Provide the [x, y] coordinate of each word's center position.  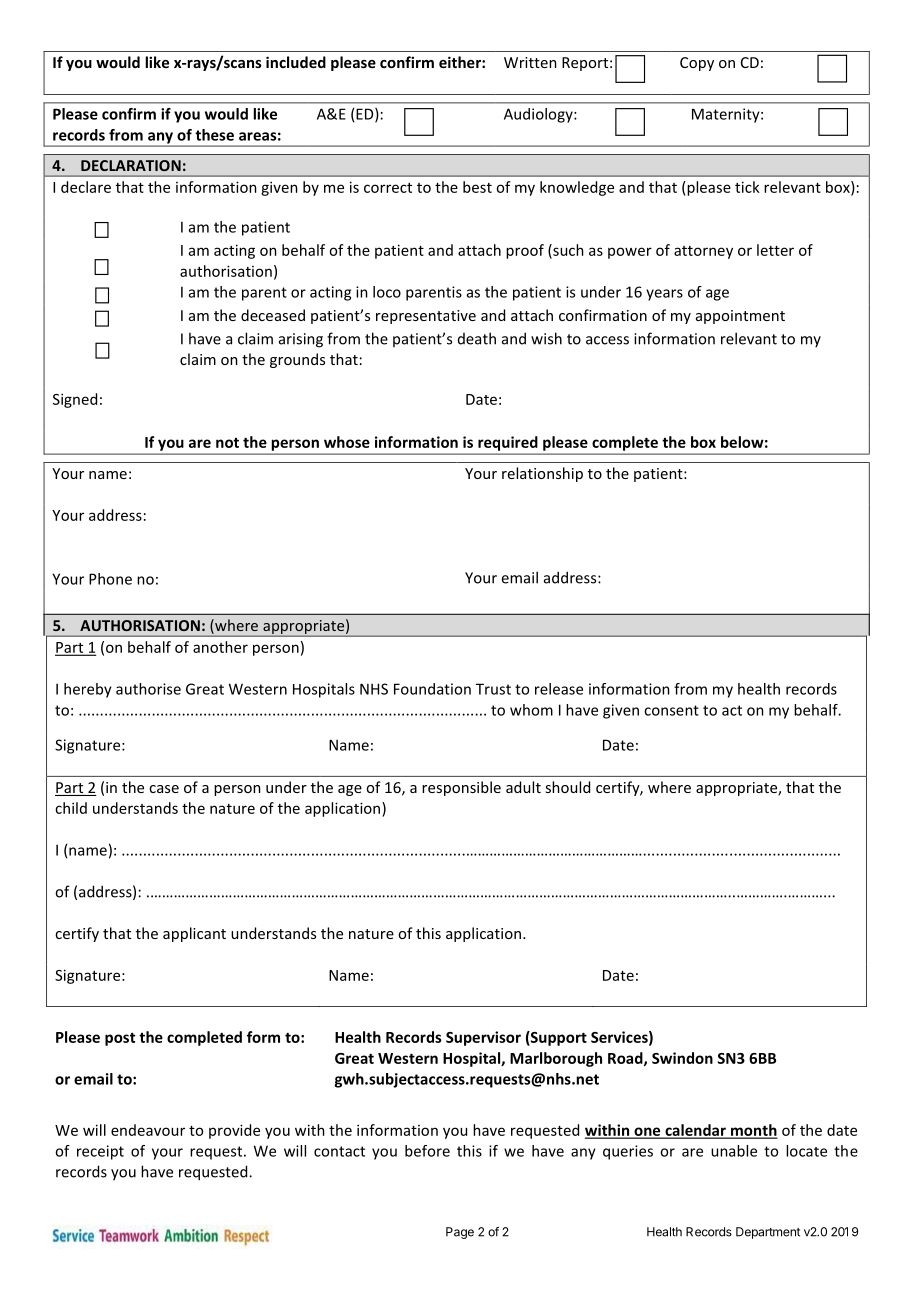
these [214, 135]
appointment [740, 317]
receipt [100, 1152]
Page [460, 1233]
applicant [194, 934]
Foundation [432, 689]
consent [671, 710]
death [477, 338]
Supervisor [483, 1038]
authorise [148, 689]
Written [530, 62]
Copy [697, 64]
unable [734, 1151]
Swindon [682, 1058]
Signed [75, 400]
